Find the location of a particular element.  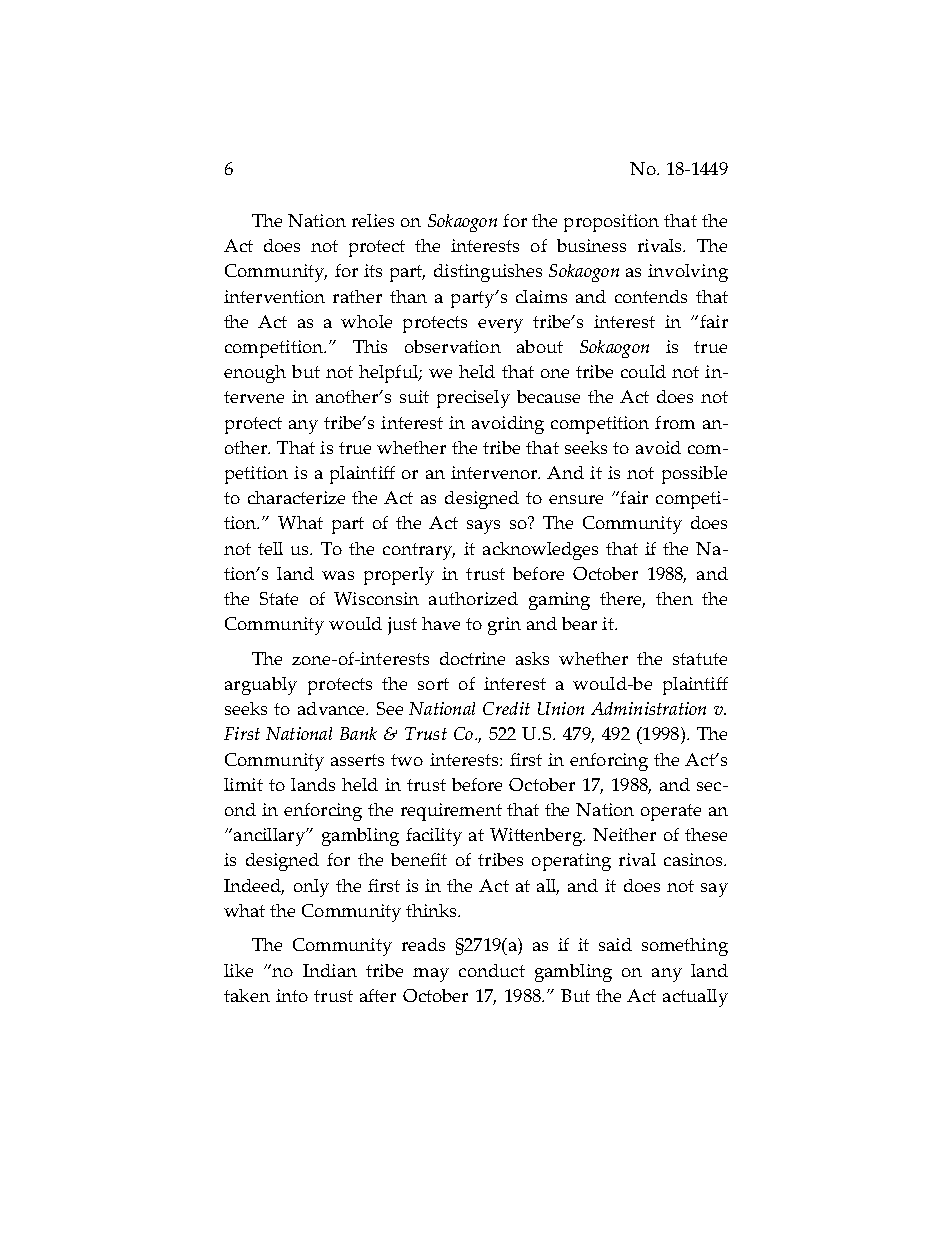

involving is located at coordinates (688, 273).
